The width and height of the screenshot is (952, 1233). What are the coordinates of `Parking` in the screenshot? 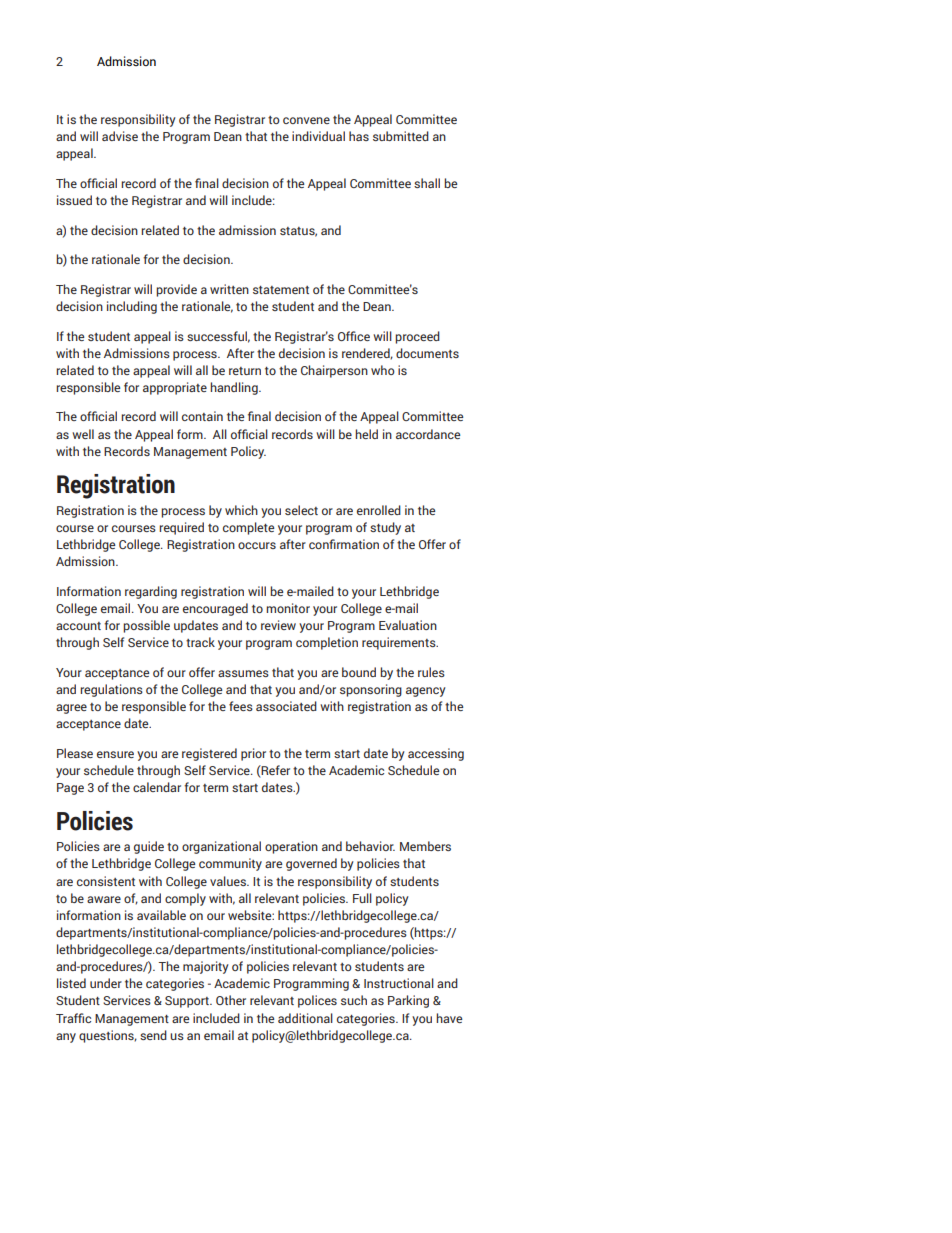 It's located at (408, 1001).
